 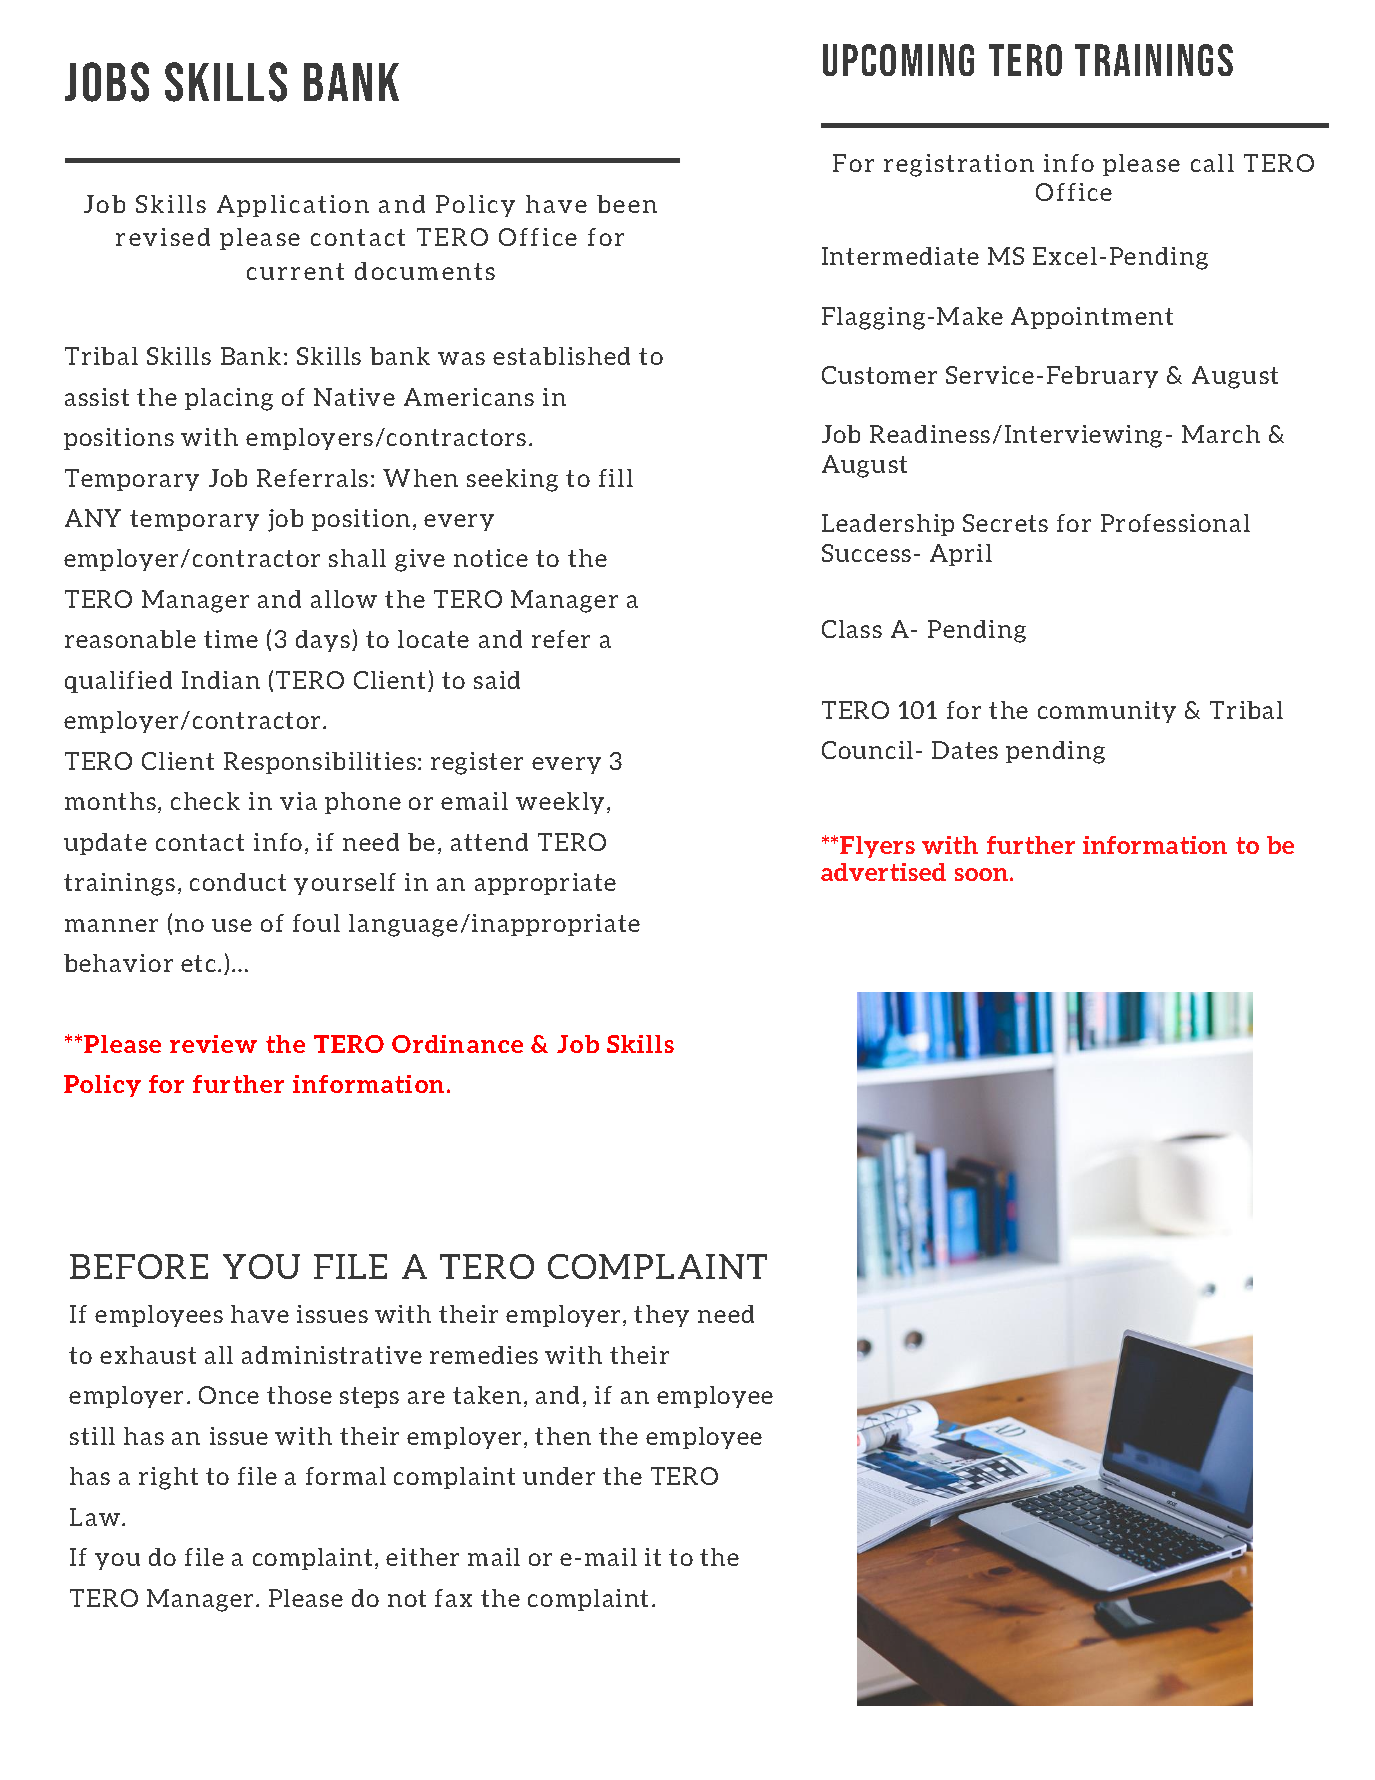 What do you see at coordinates (1005, 523) in the image?
I see `Secrets` at bounding box center [1005, 523].
